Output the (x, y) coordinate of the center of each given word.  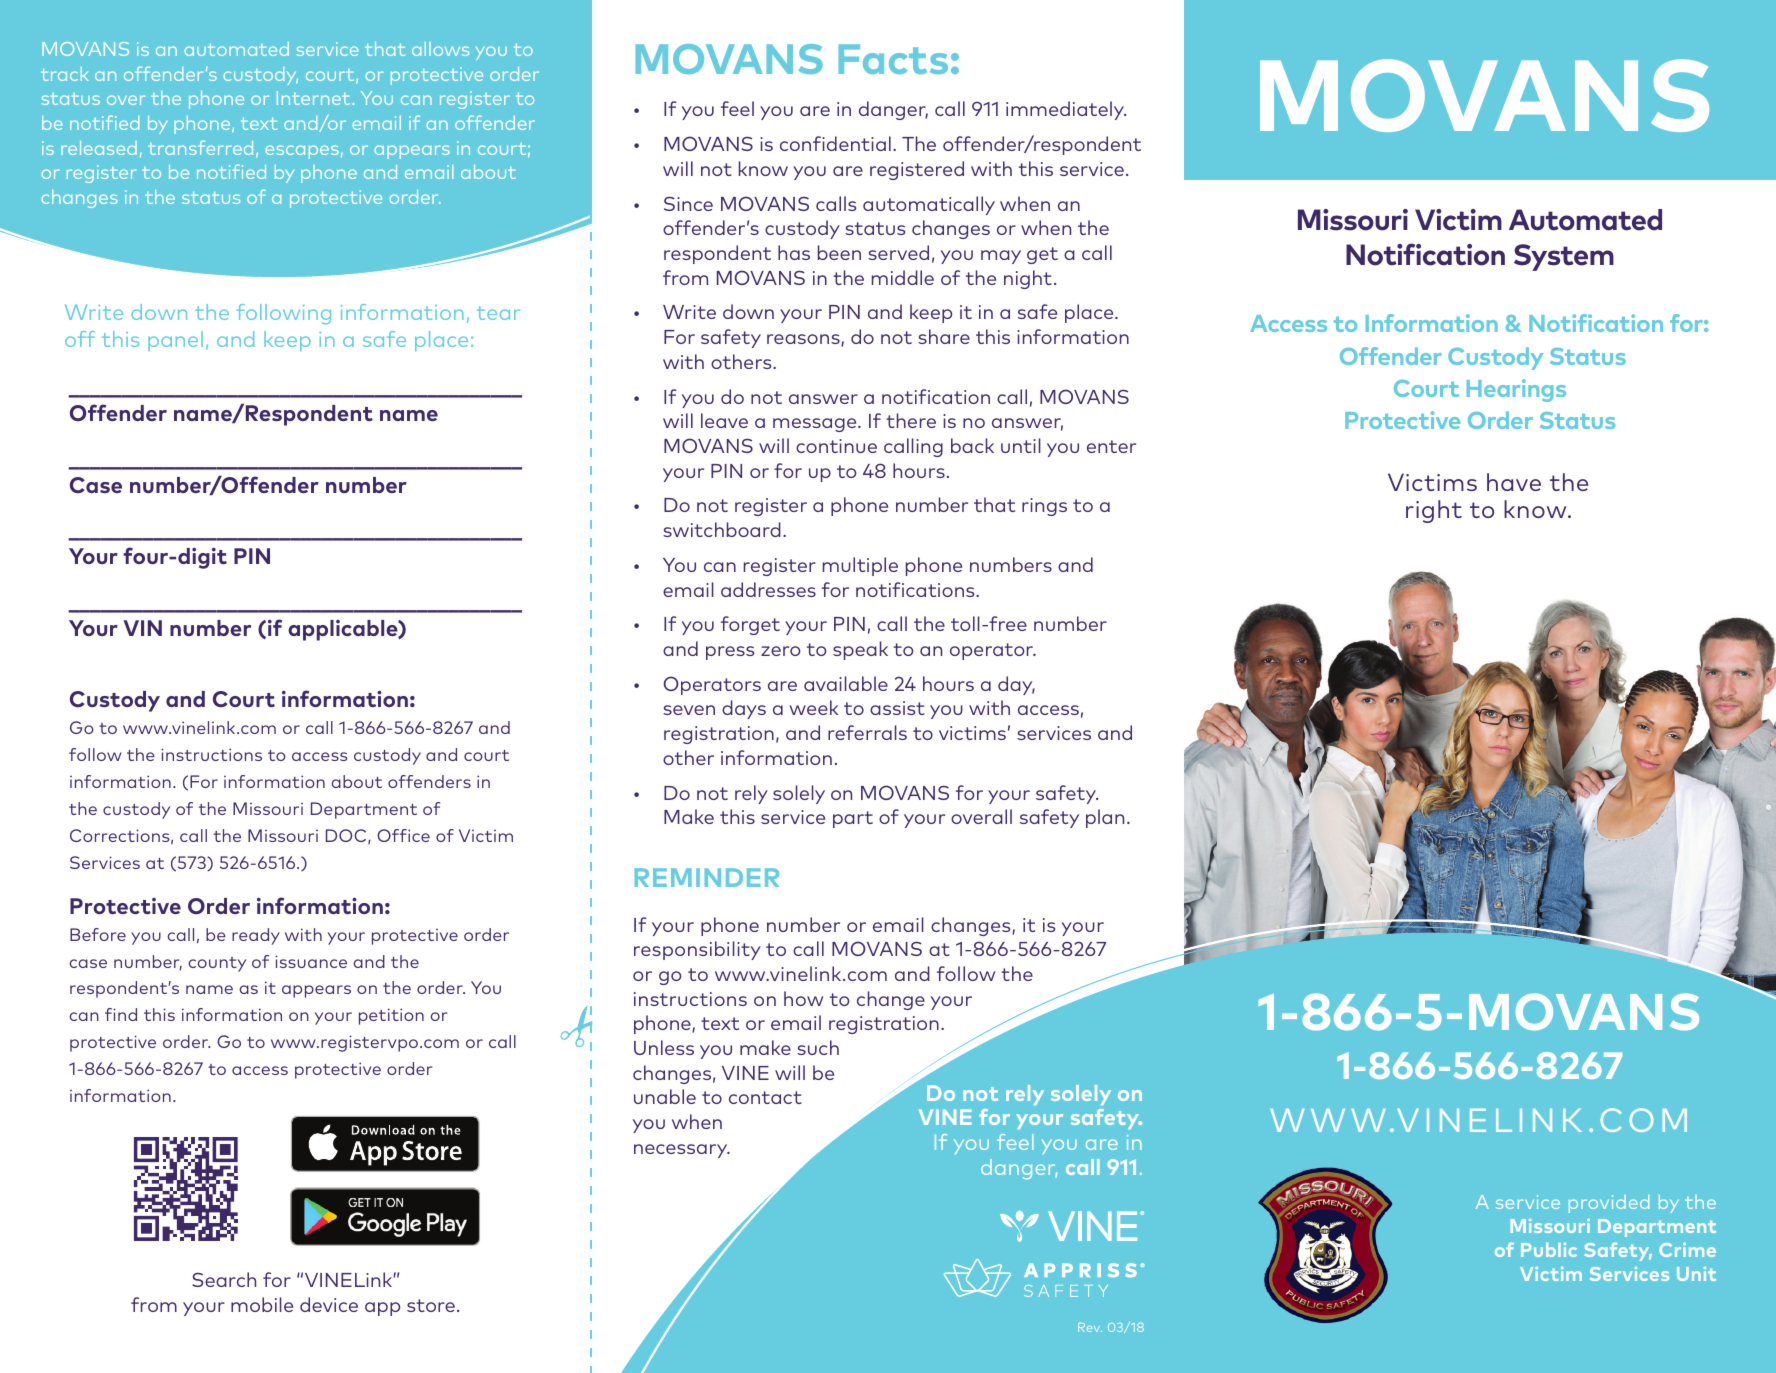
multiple (860, 566)
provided (1609, 1204)
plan (1105, 818)
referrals (867, 732)
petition (391, 1016)
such (818, 1047)
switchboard (722, 529)
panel (175, 341)
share (944, 336)
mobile (262, 1304)
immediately (1066, 110)
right (1434, 511)
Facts (893, 59)
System (1564, 257)
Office (403, 835)
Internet (315, 98)
